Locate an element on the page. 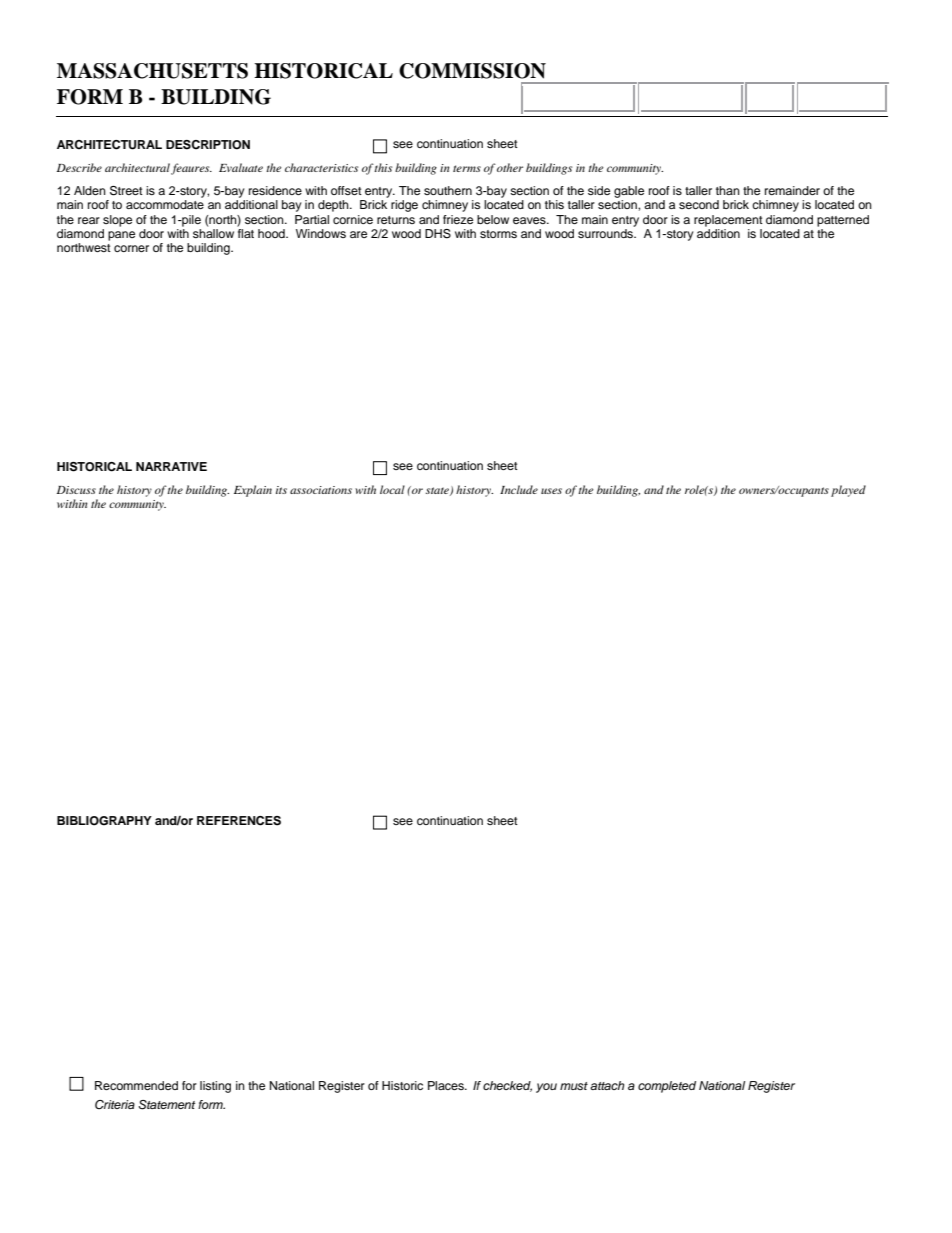 The height and width of the page is (1233, 952). Recommended is located at coordinates (136, 1085).
